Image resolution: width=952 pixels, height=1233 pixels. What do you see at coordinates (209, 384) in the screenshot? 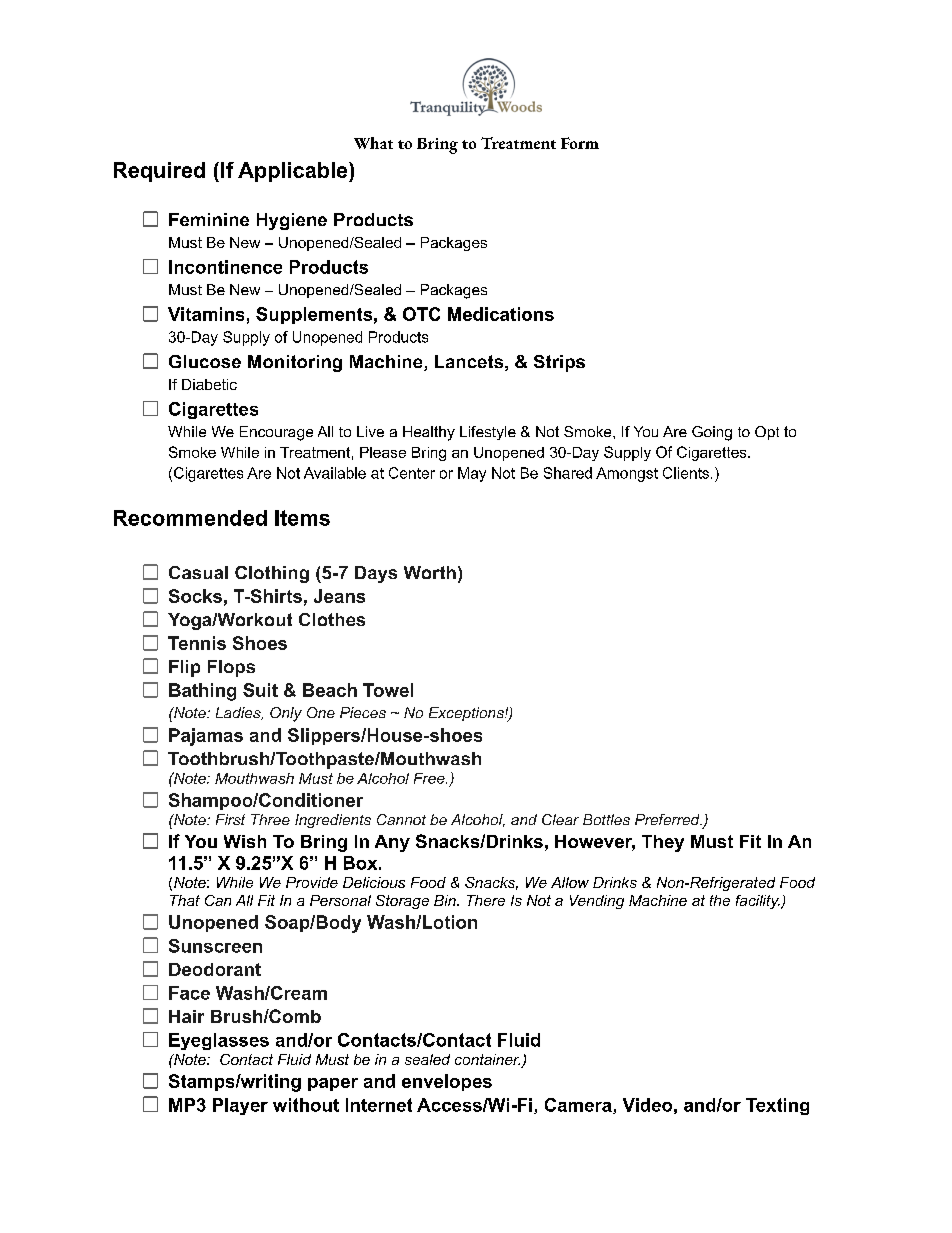
I see `Diabetic` at bounding box center [209, 384].
